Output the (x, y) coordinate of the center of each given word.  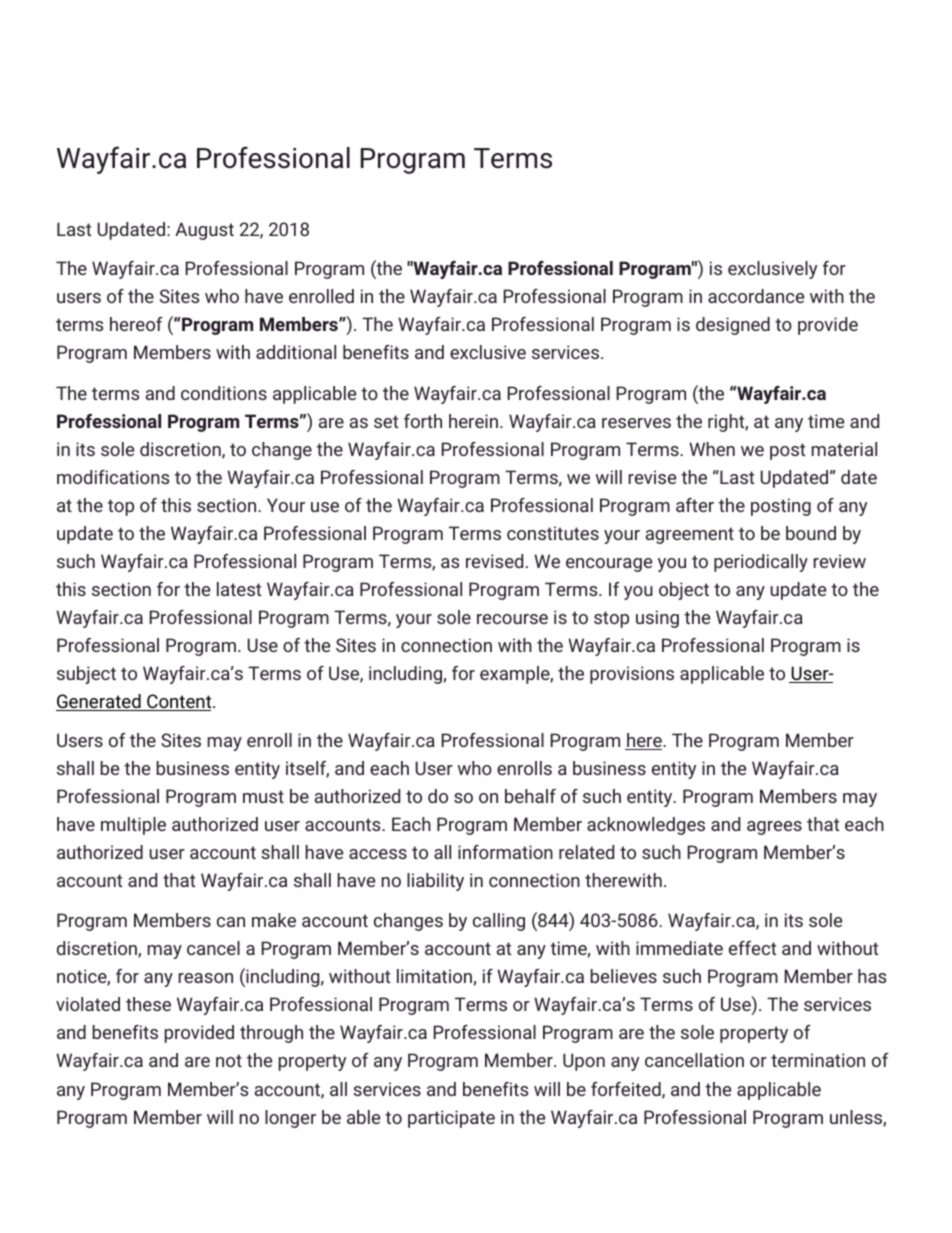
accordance (756, 296)
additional (296, 352)
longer (290, 1119)
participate (451, 1119)
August (204, 231)
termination (818, 1060)
